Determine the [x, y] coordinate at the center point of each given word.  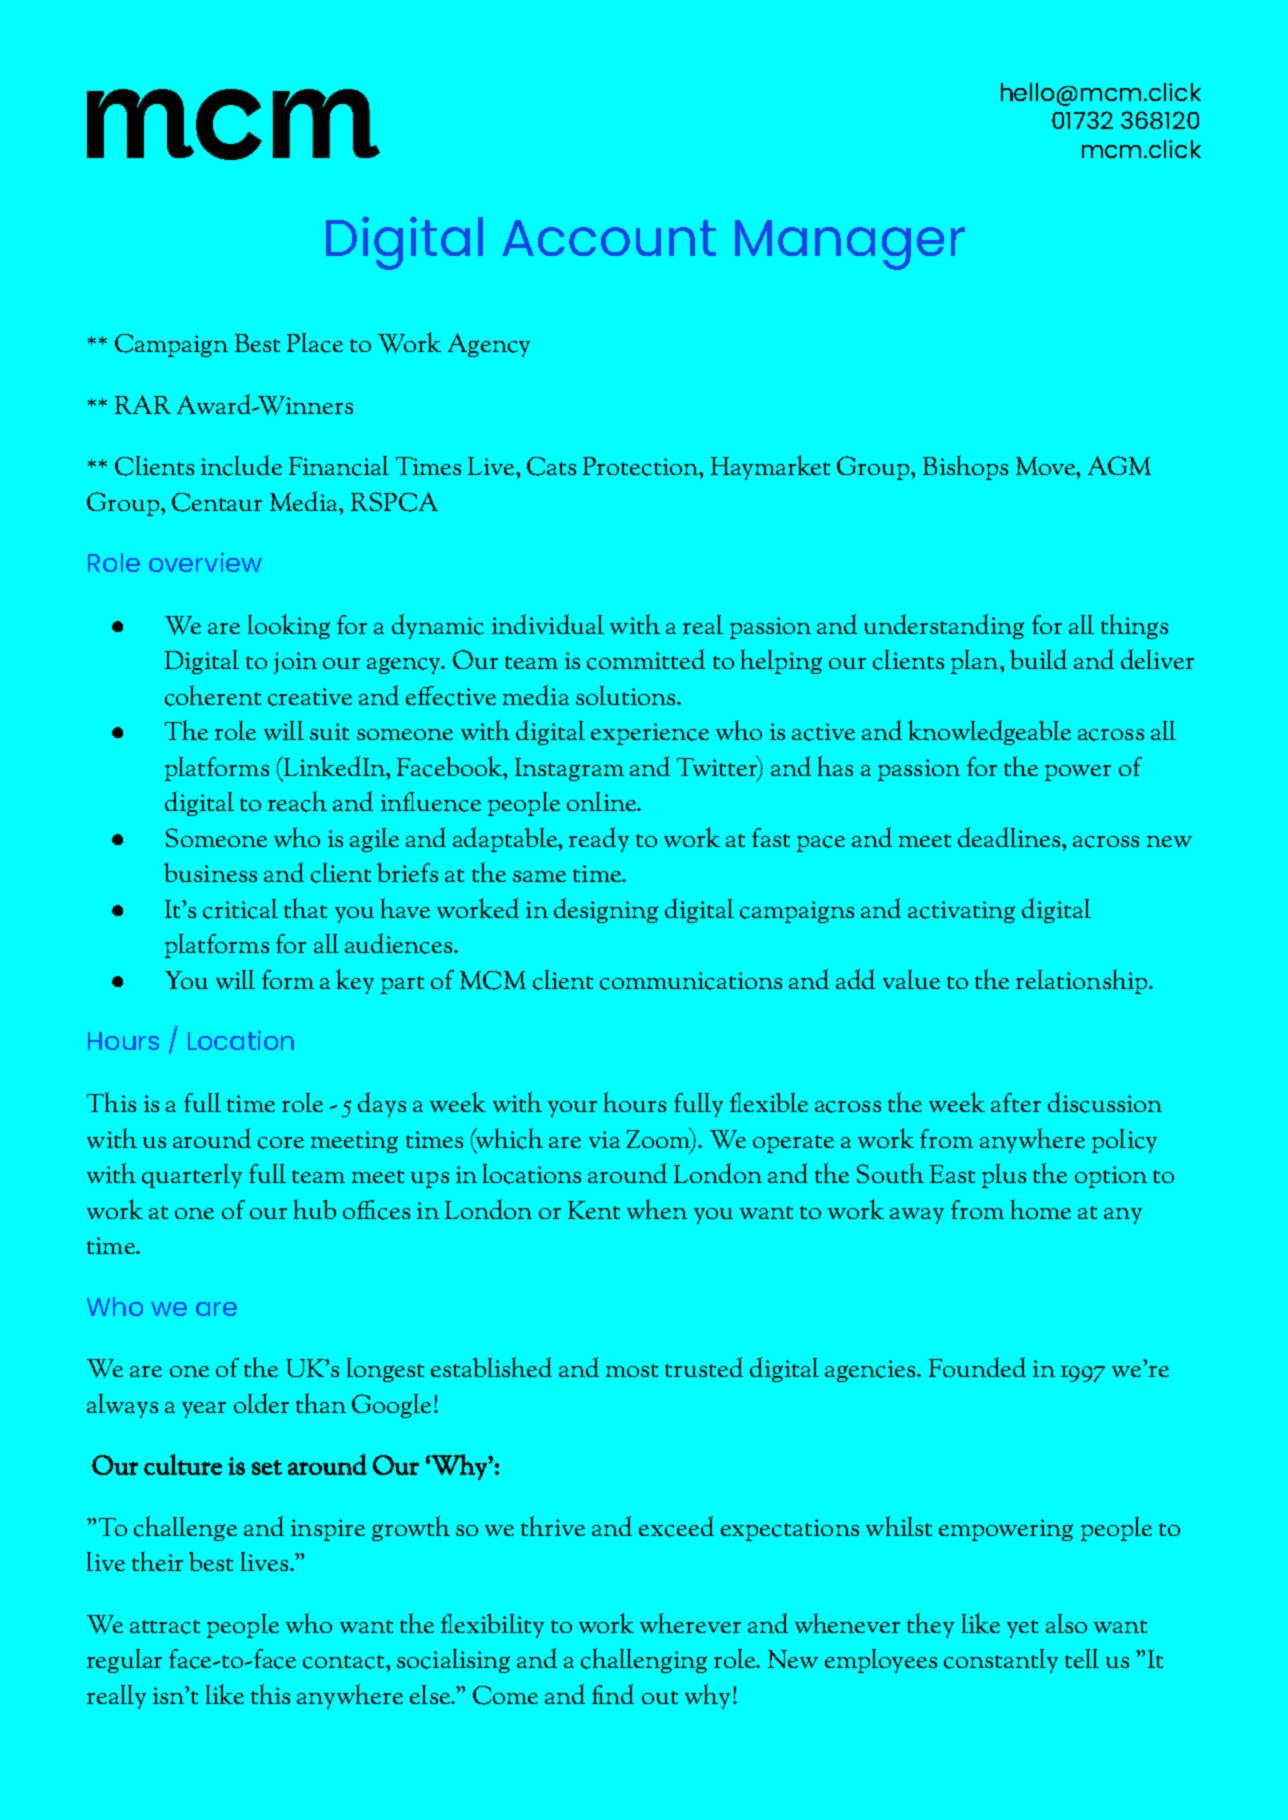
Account [609, 238]
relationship [1083, 981]
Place [315, 343]
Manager [850, 245]
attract [165, 1627]
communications [691, 981]
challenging [644, 1660]
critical [240, 909]
